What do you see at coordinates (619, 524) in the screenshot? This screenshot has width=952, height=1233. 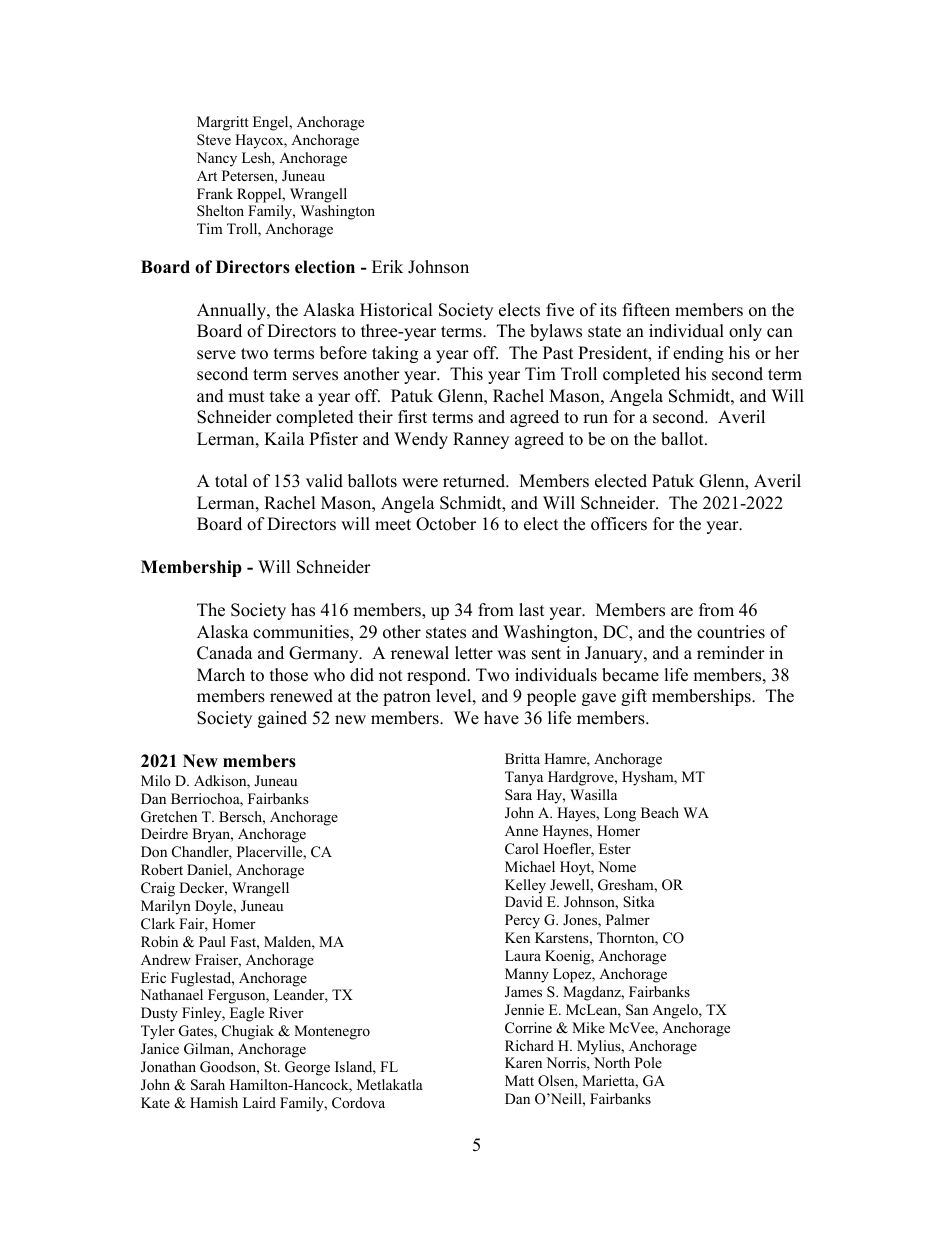 I see `officers` at bounding box center [619, 524].
